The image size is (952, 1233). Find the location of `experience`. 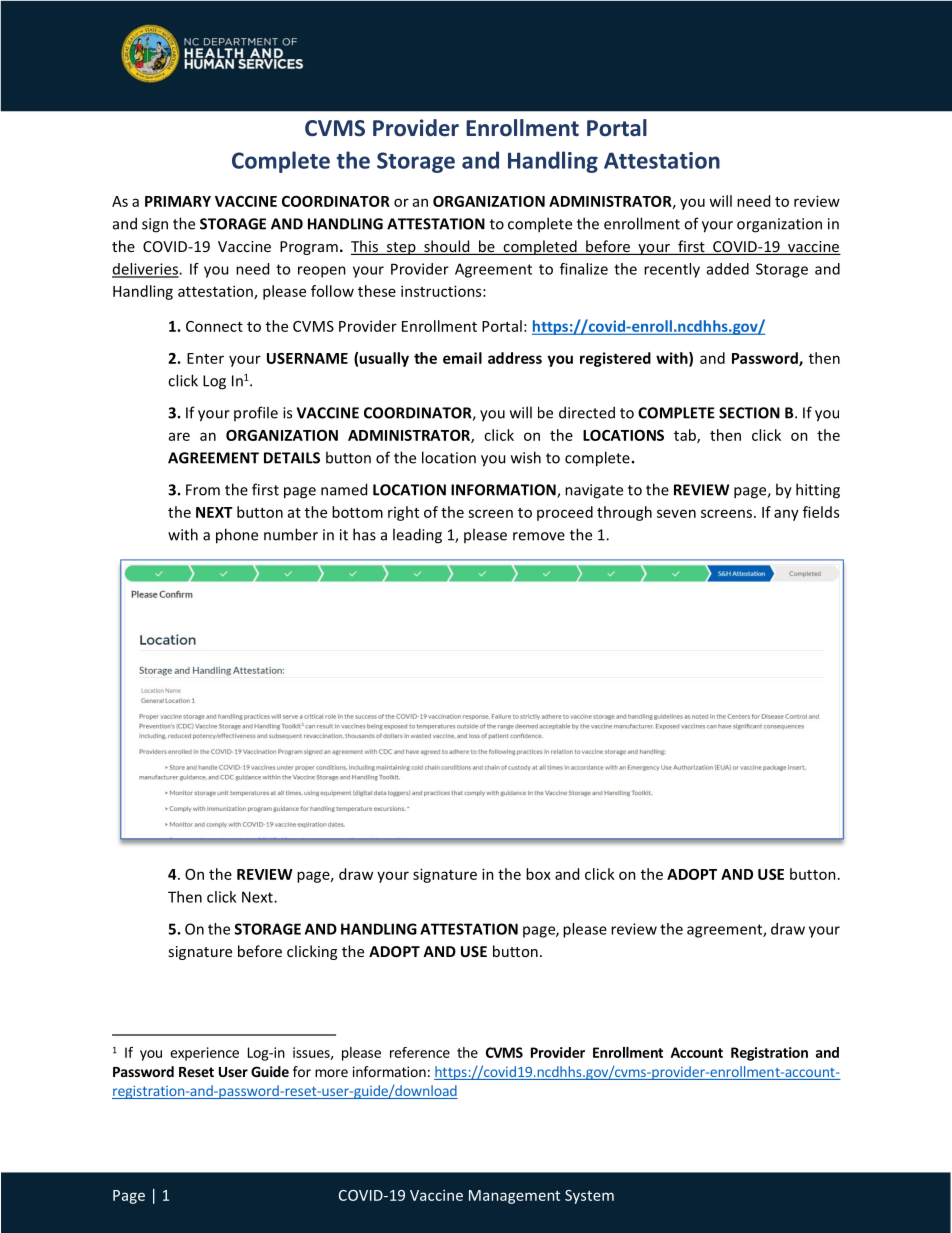

experience is located at coordinates (204, 1054).
